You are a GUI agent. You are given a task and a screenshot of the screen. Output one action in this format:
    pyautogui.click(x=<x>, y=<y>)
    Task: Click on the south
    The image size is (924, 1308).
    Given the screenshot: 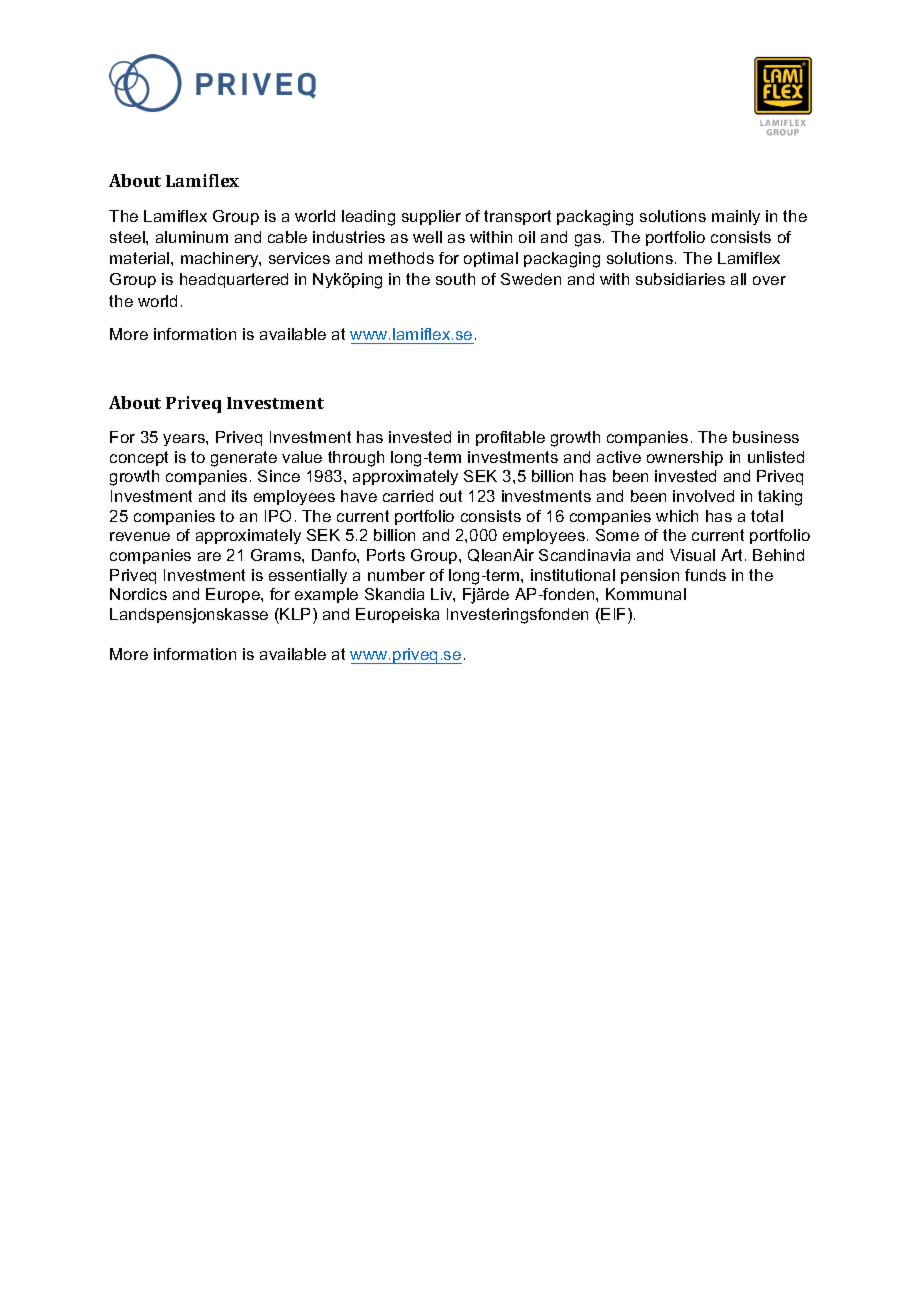 What is the action you would take?
    pyautogui.click(x=455, y=279)
